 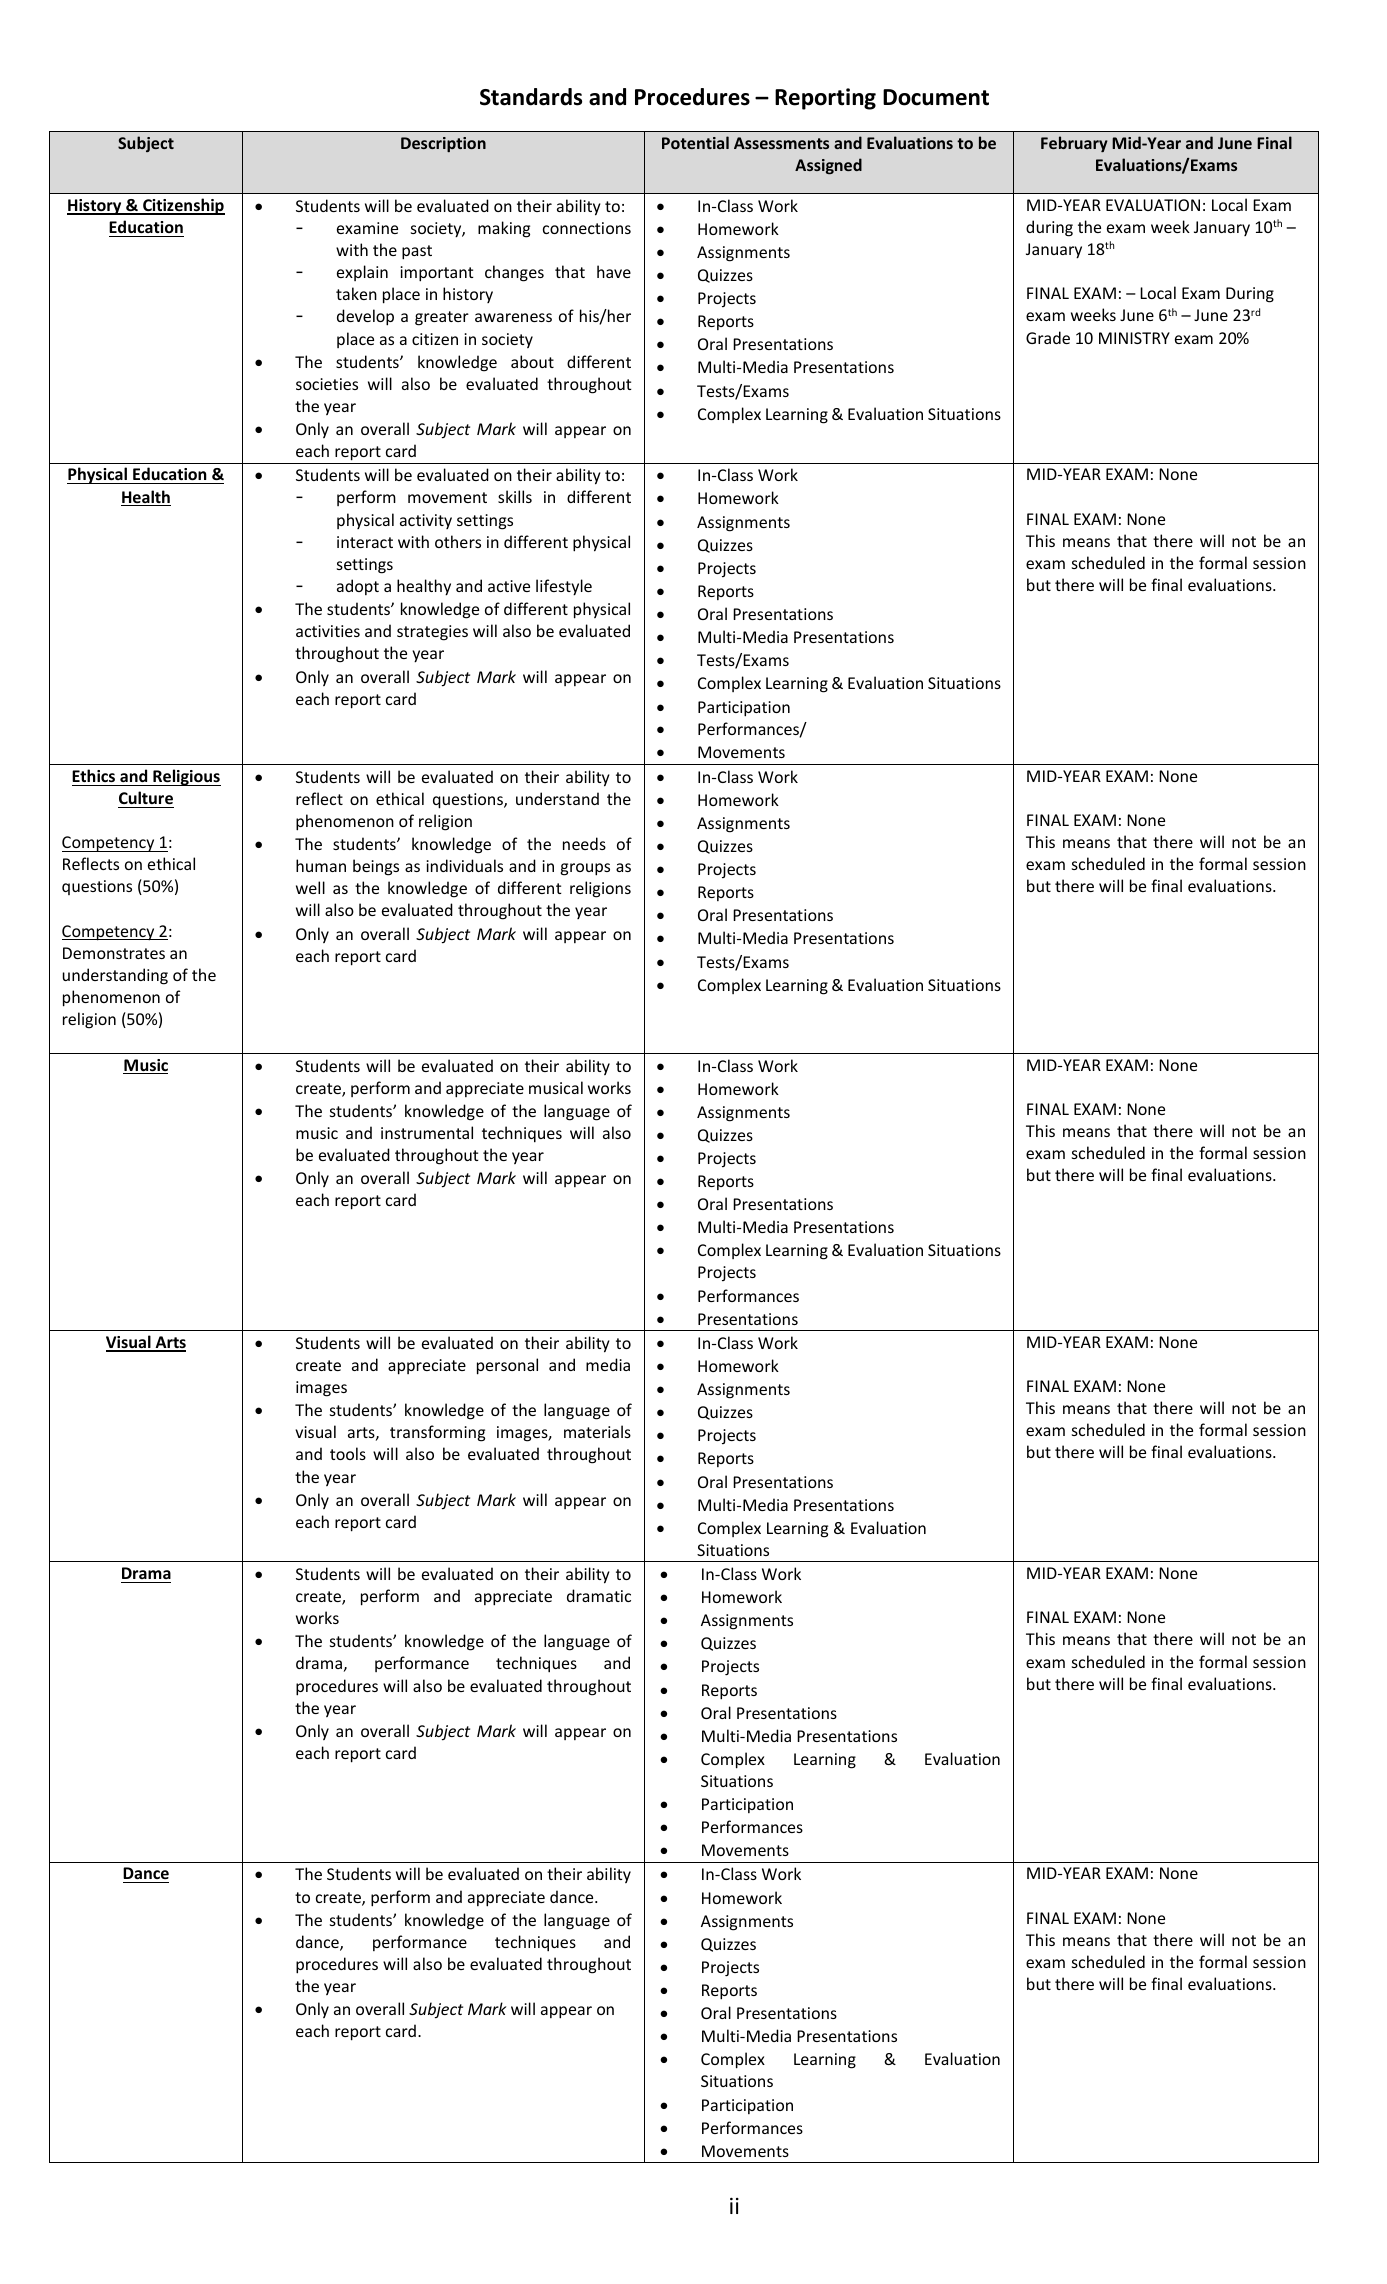 I want to click on needs, so click(x=584, y=843).
